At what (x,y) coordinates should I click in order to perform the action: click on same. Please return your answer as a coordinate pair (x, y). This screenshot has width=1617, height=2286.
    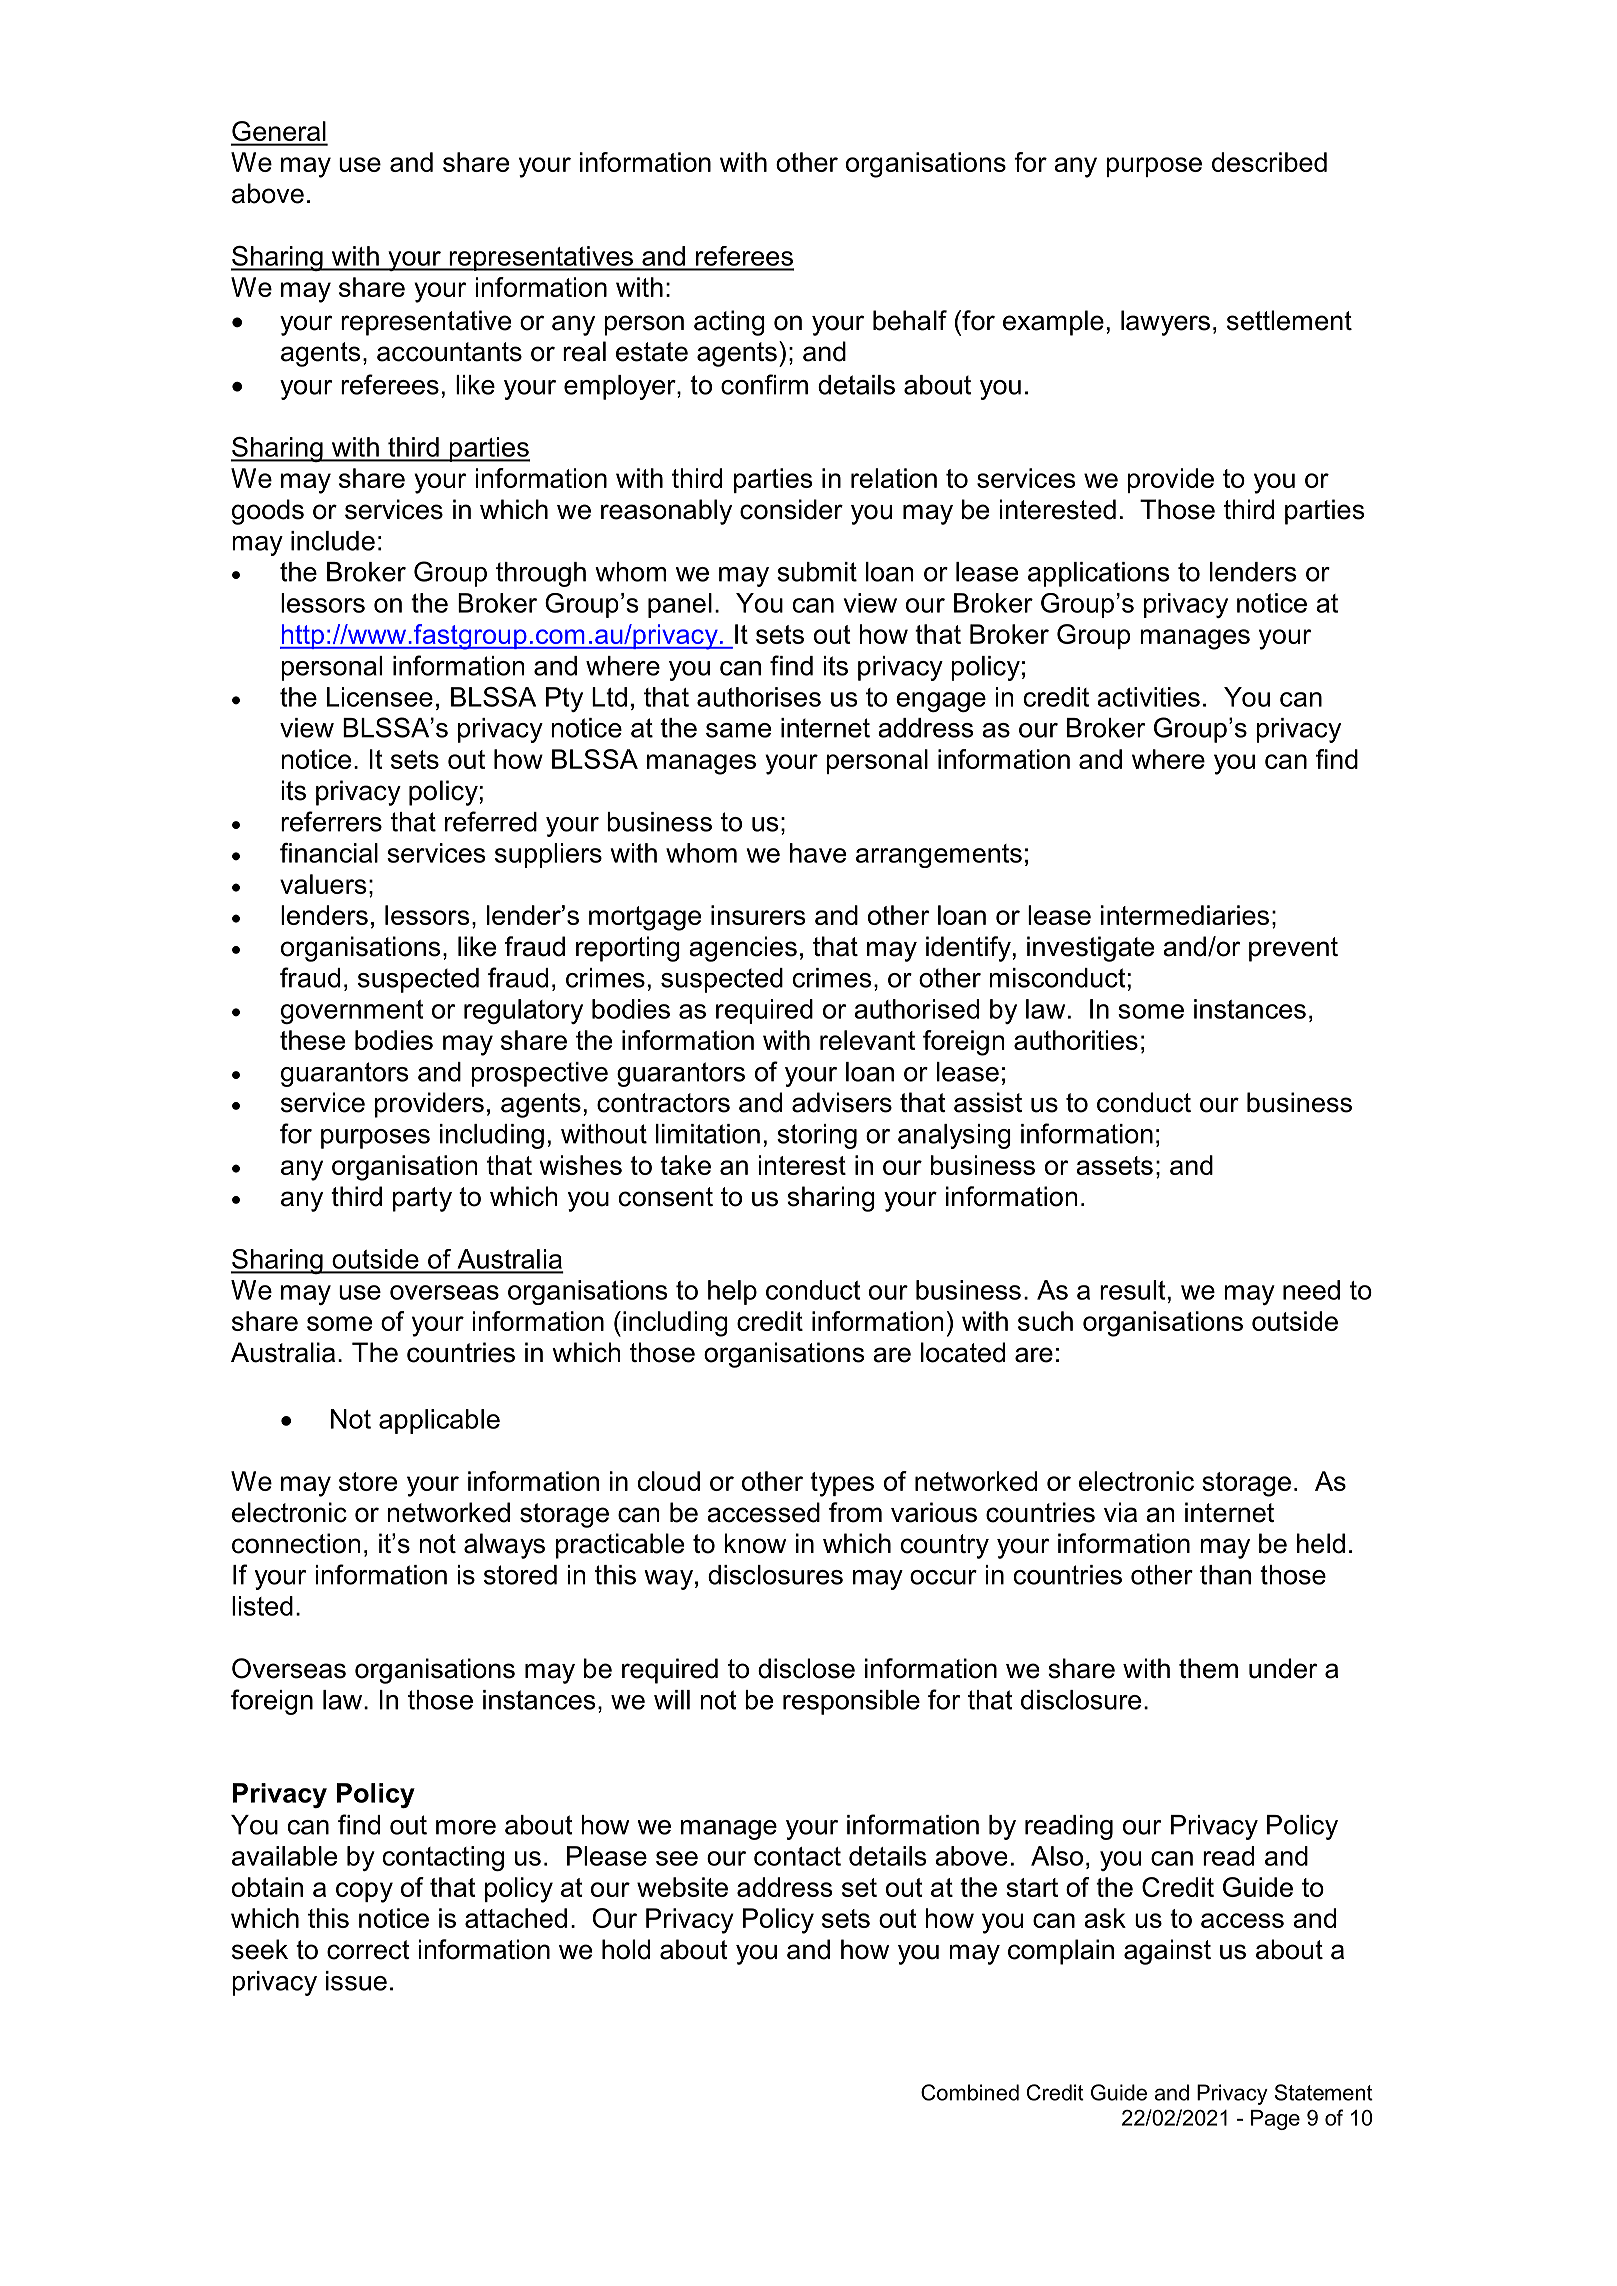
    Looking at the image, I should click on (738, 730).
